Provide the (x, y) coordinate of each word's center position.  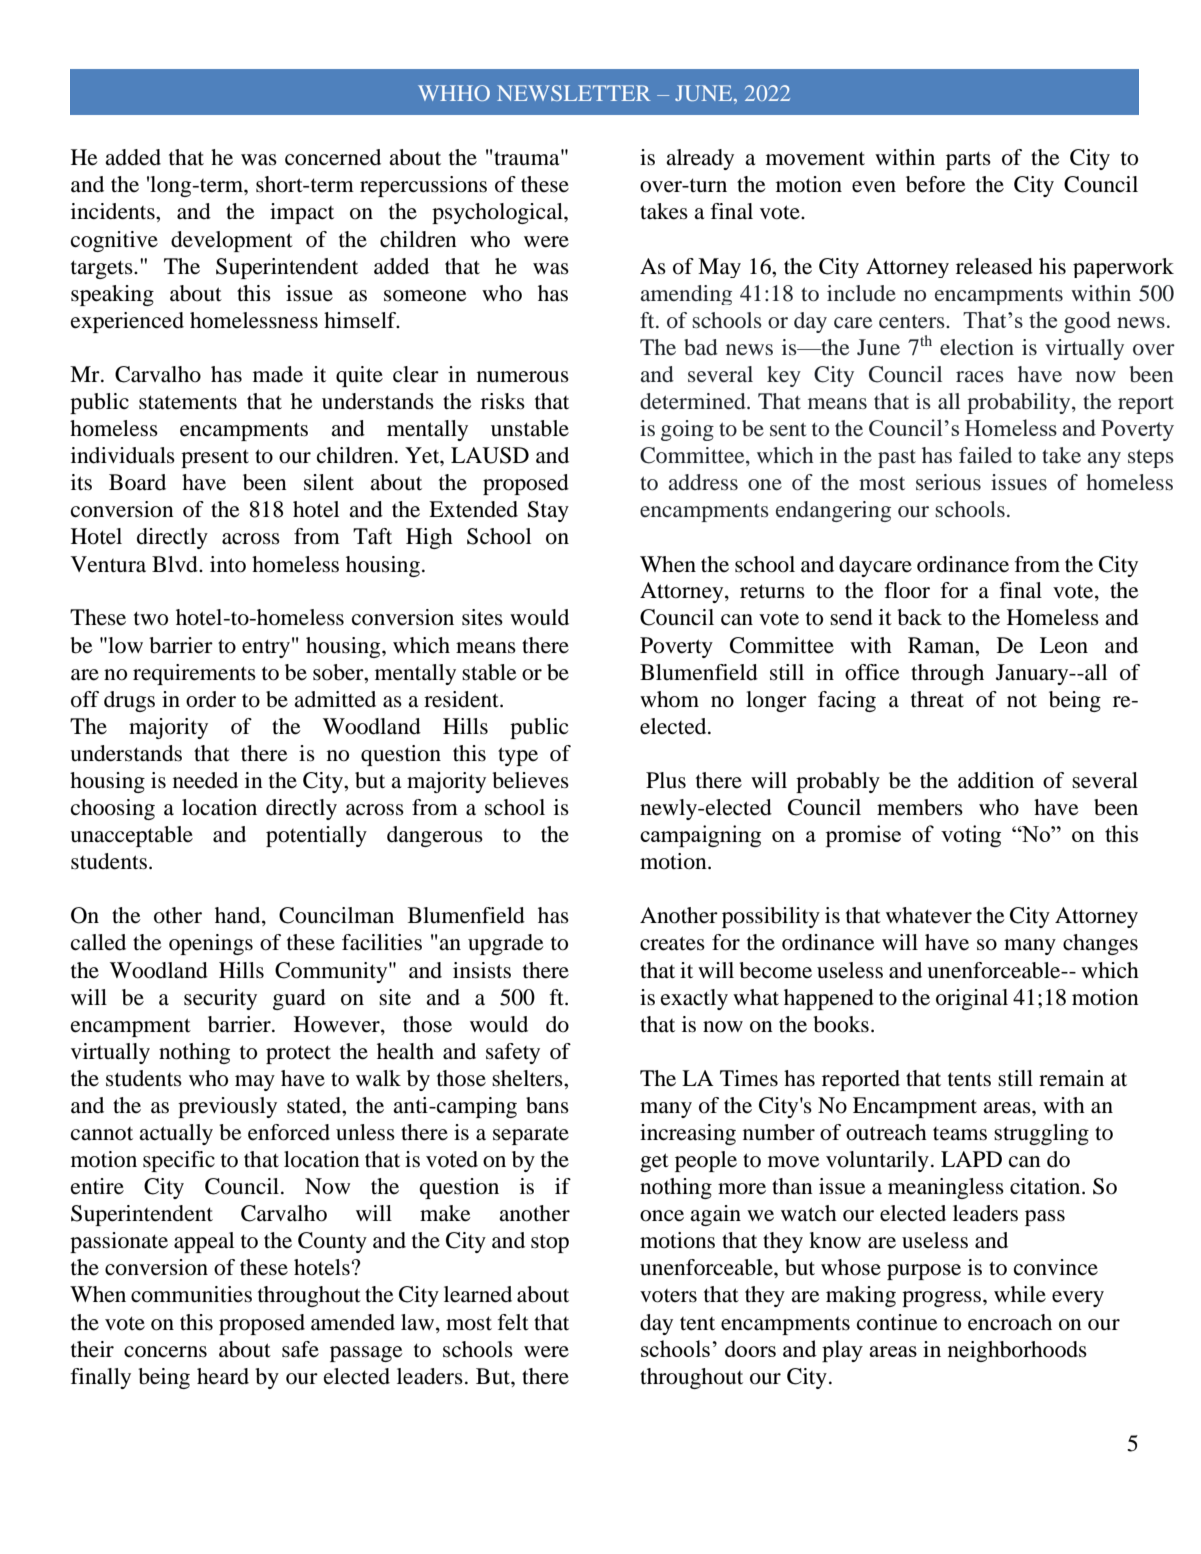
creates (672, 943)
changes (1100, 944)
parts (968, 160)
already (700, 159)
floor (907, 590)
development (232, 241)
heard (223, 1376)
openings (211, 944)
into (228, 564)
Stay (548, 511)
